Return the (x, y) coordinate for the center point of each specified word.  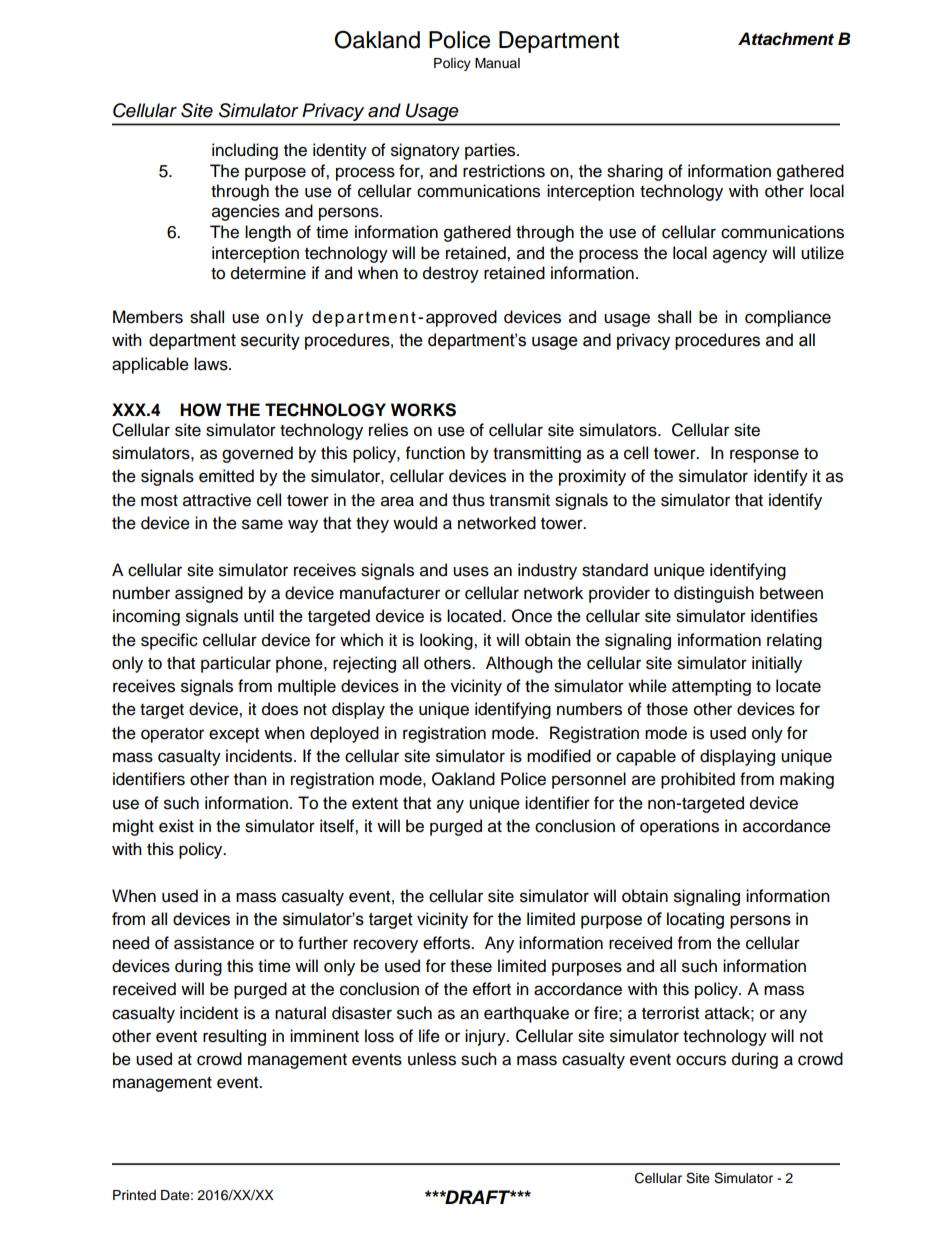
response (764, 456)
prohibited (698, 780)
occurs (701, 1060)
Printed (134, 1195)
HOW (201, 410)
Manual (497, 63)
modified (559, 756)
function (435, 453)
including (245, 151)
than (250, 779)
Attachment (786, 39)
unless (432, 1059)
